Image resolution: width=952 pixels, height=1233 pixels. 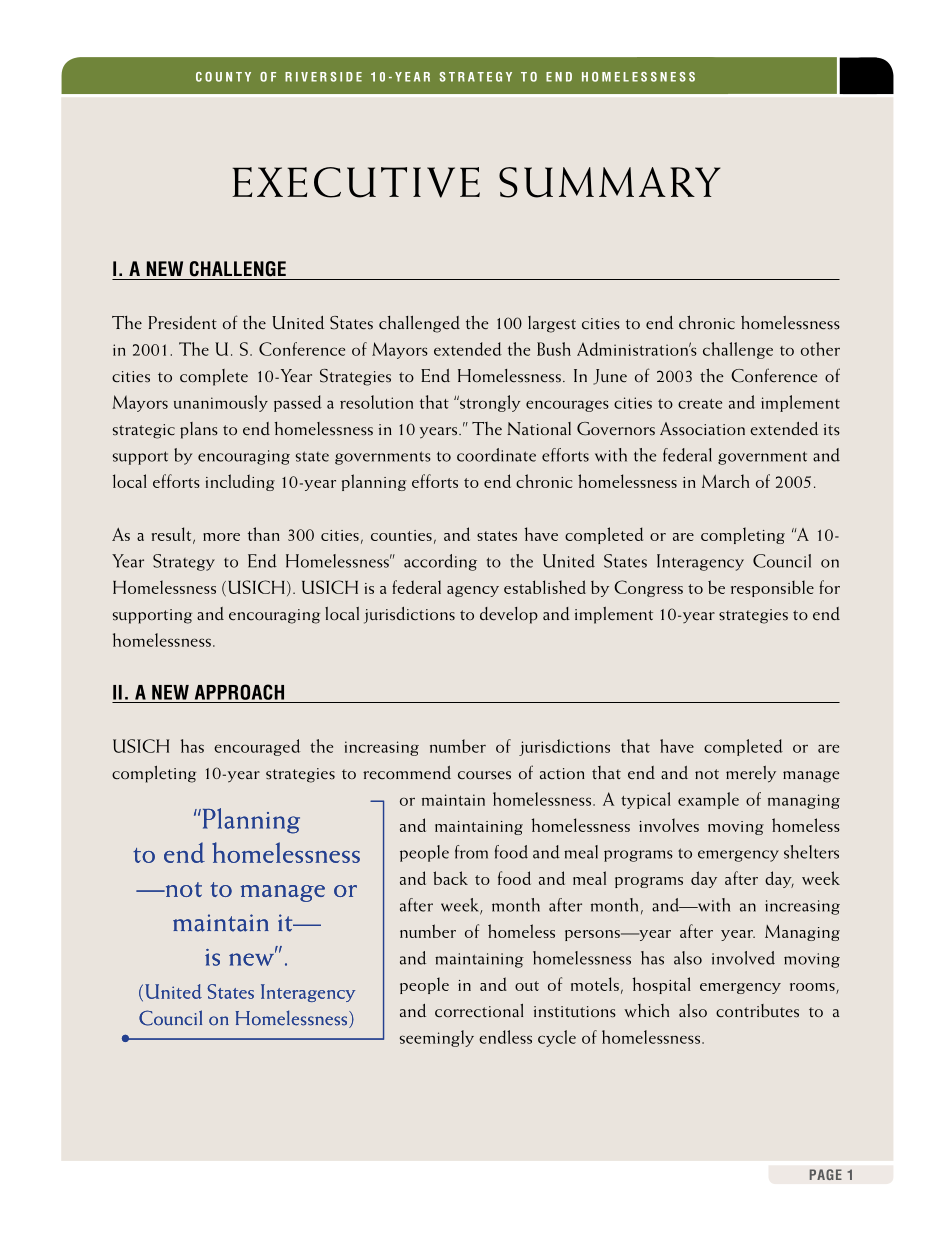 I want to click on seemingly, so click(x=437, y=1038).
